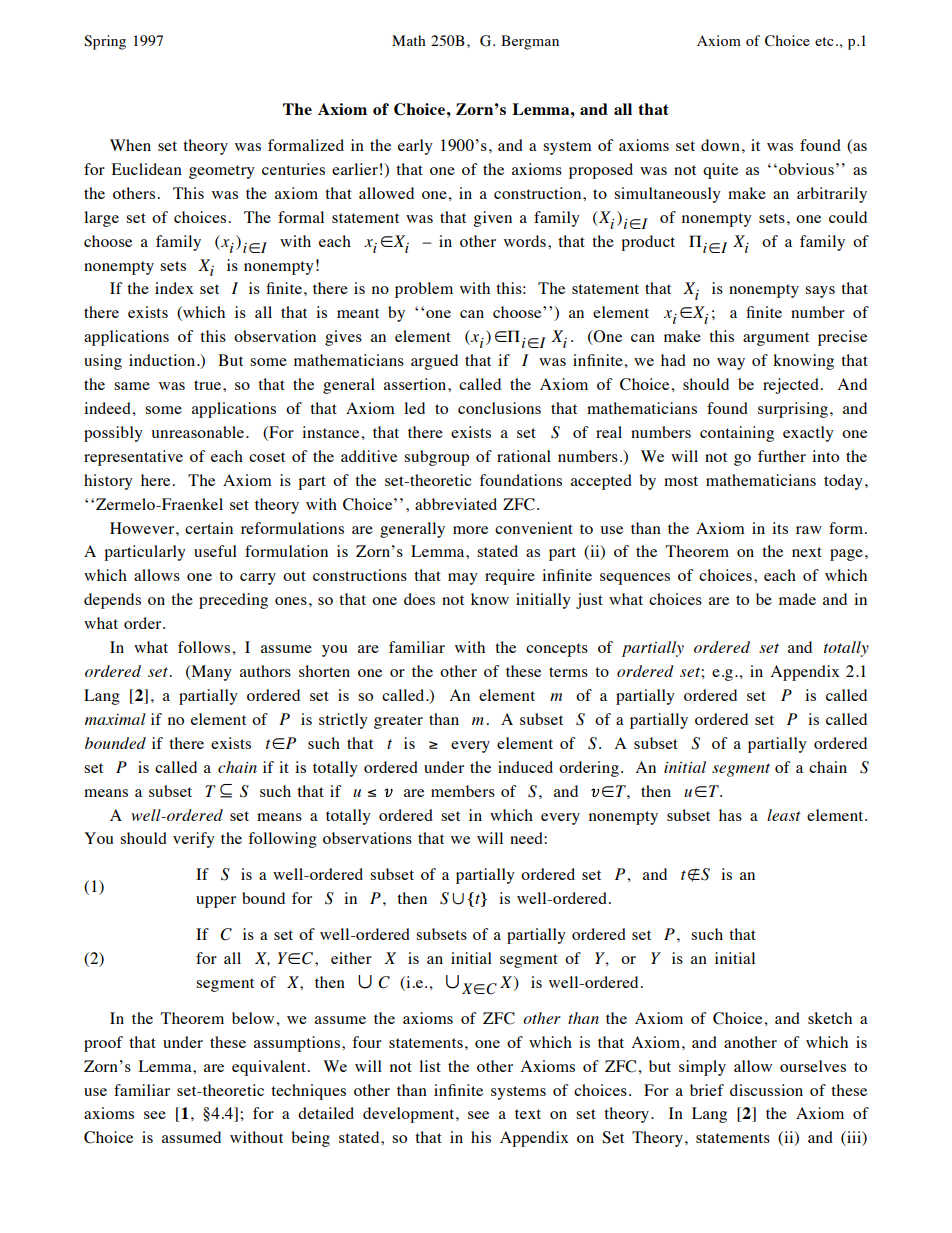  Describe the element at coordinates (530, 42) in the screenshot. I see `Bergman` at that location.
